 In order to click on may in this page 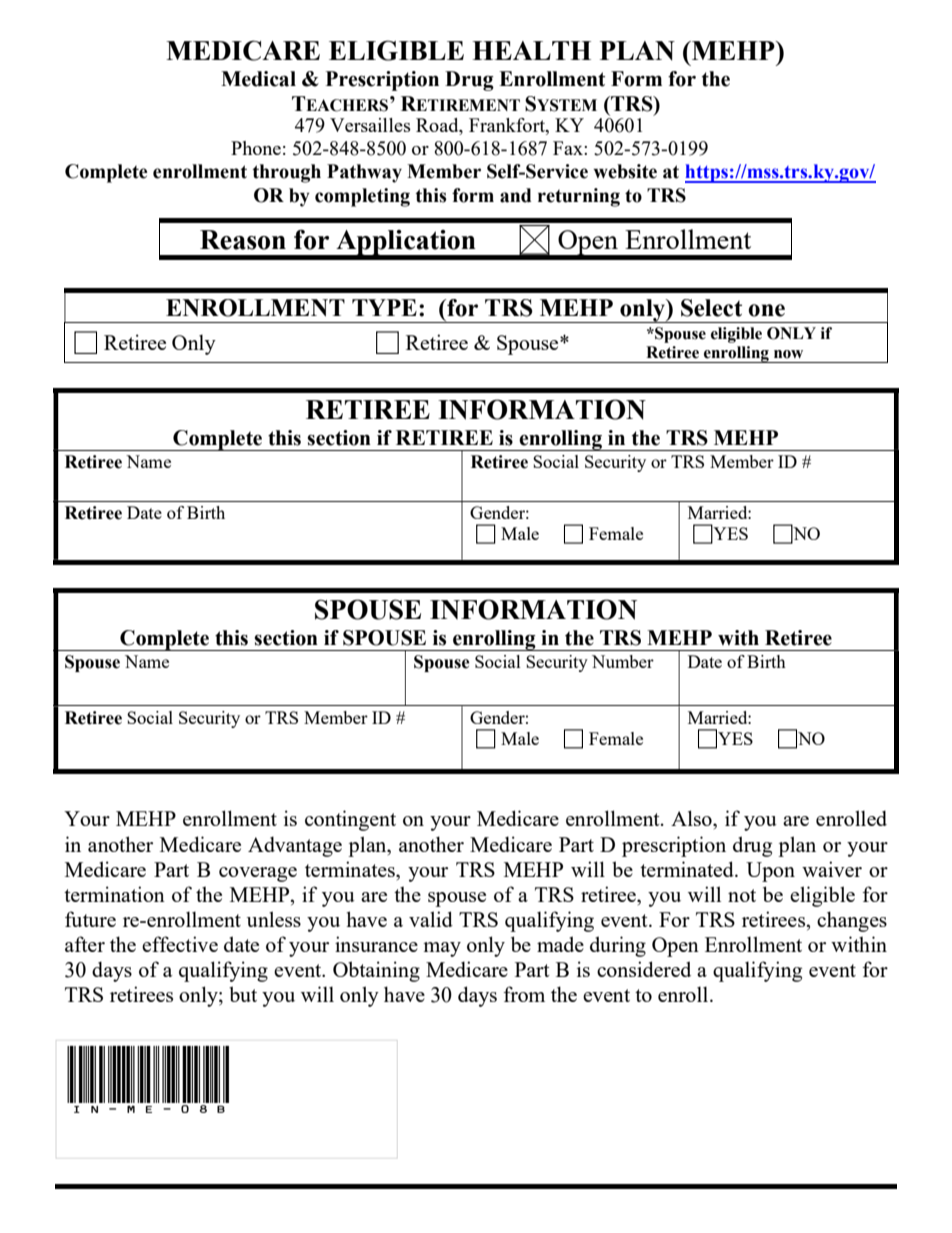, I will do `click(442, 949)`.
